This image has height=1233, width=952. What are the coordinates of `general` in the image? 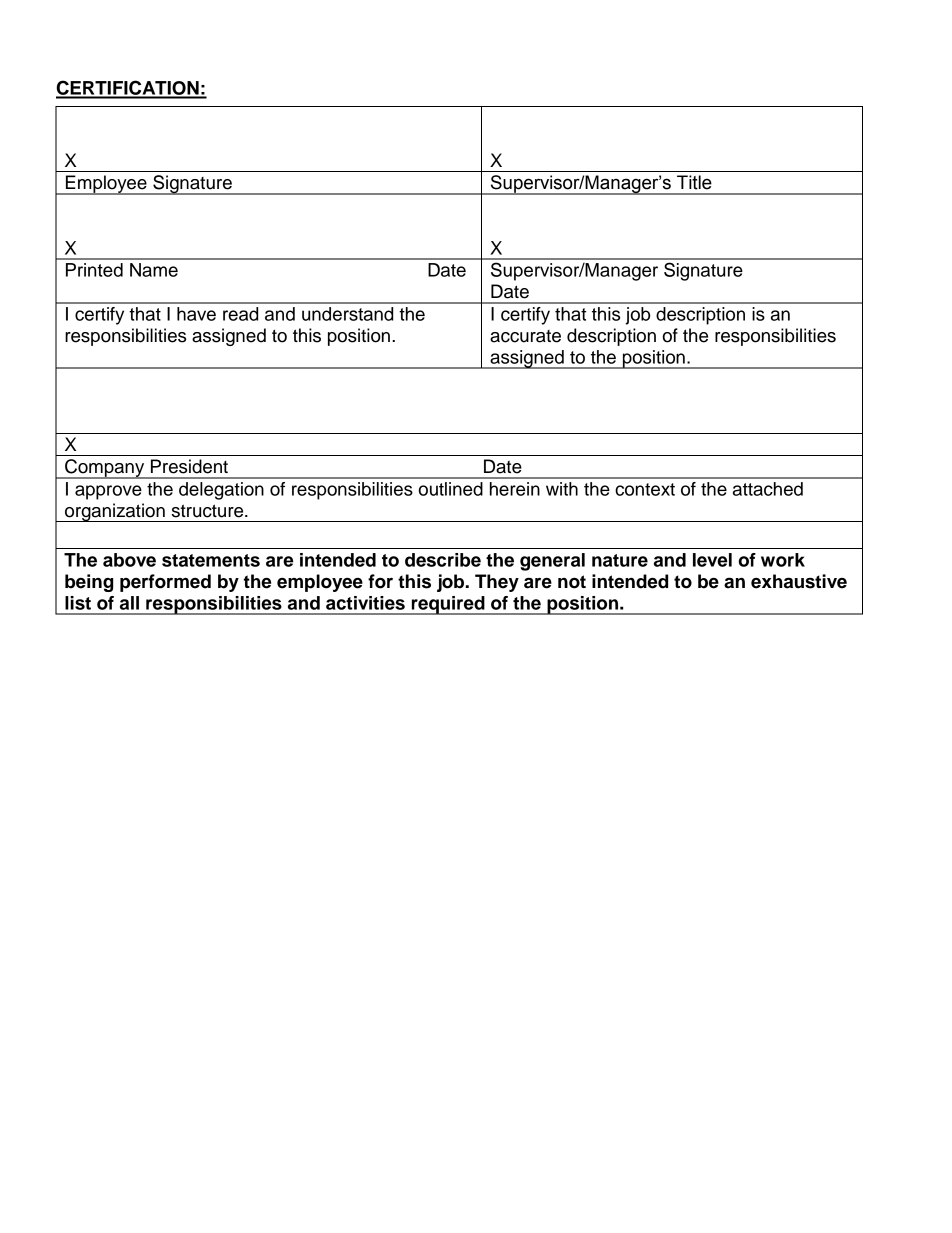 It's located at (552, 562).
